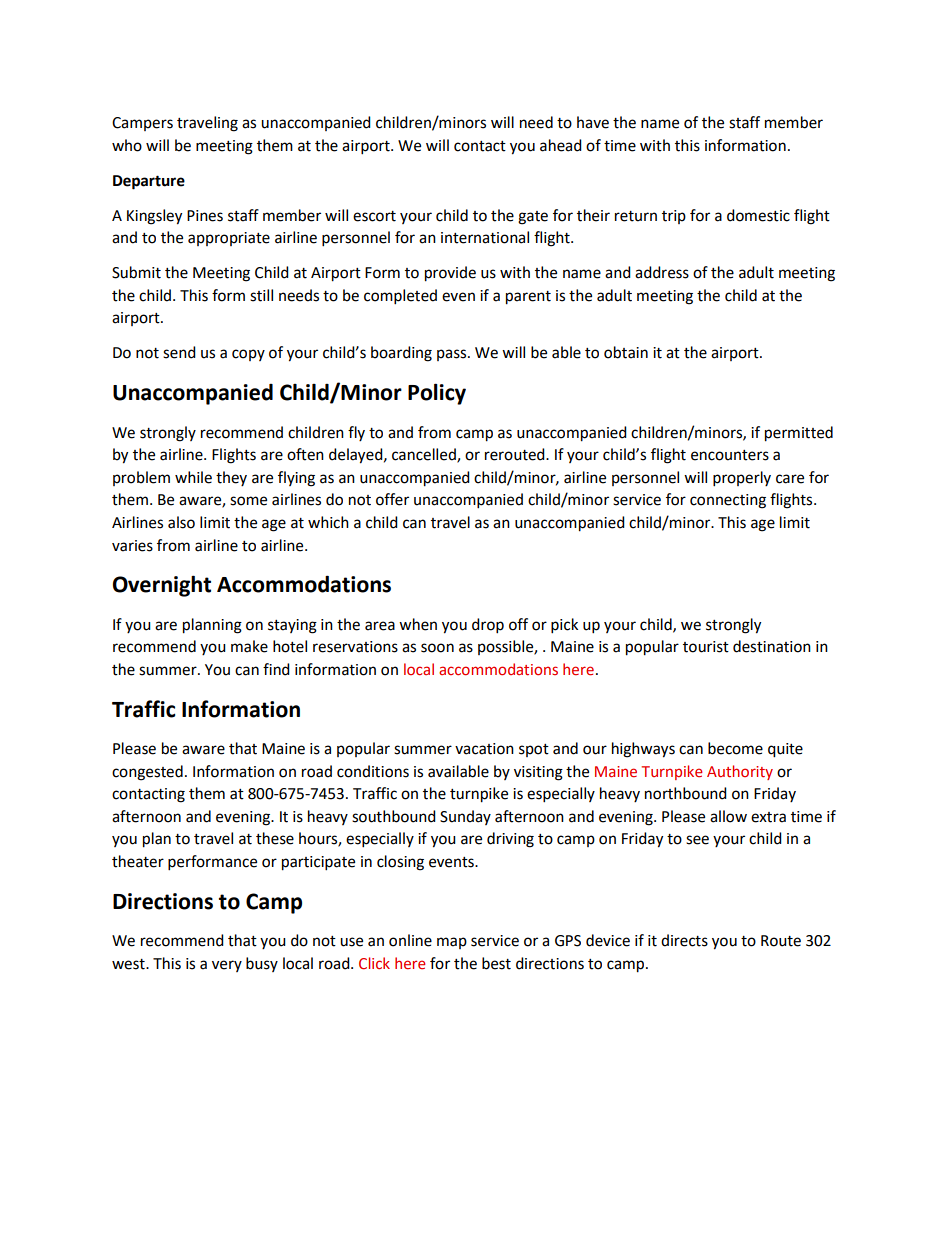 The height and width of the image is (1233, 952). Describe the element at coordinates (149, 182) in the image. I see `Departure` at that location.
